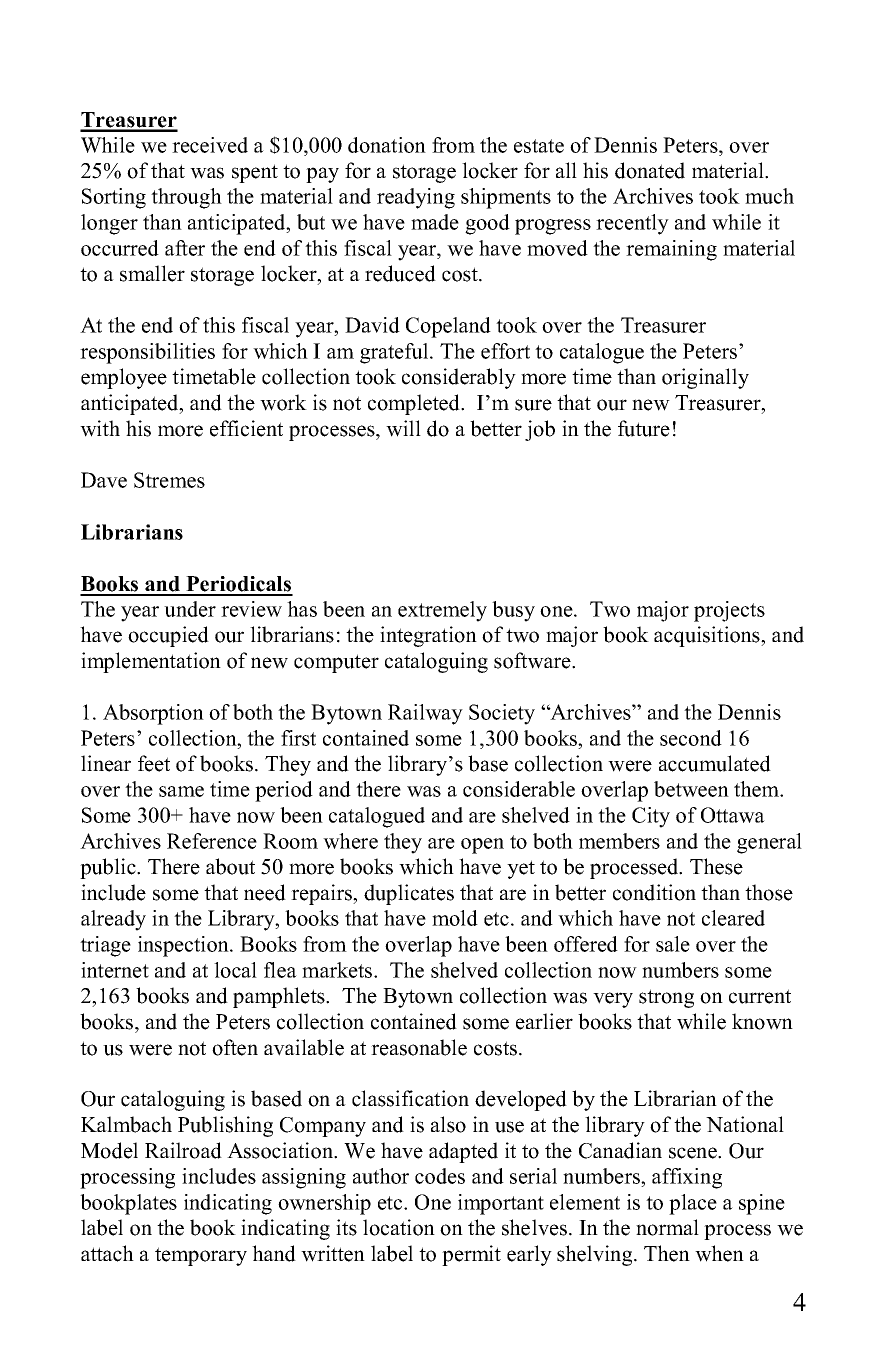  I want to click on temporary, so click(201, 1256).
